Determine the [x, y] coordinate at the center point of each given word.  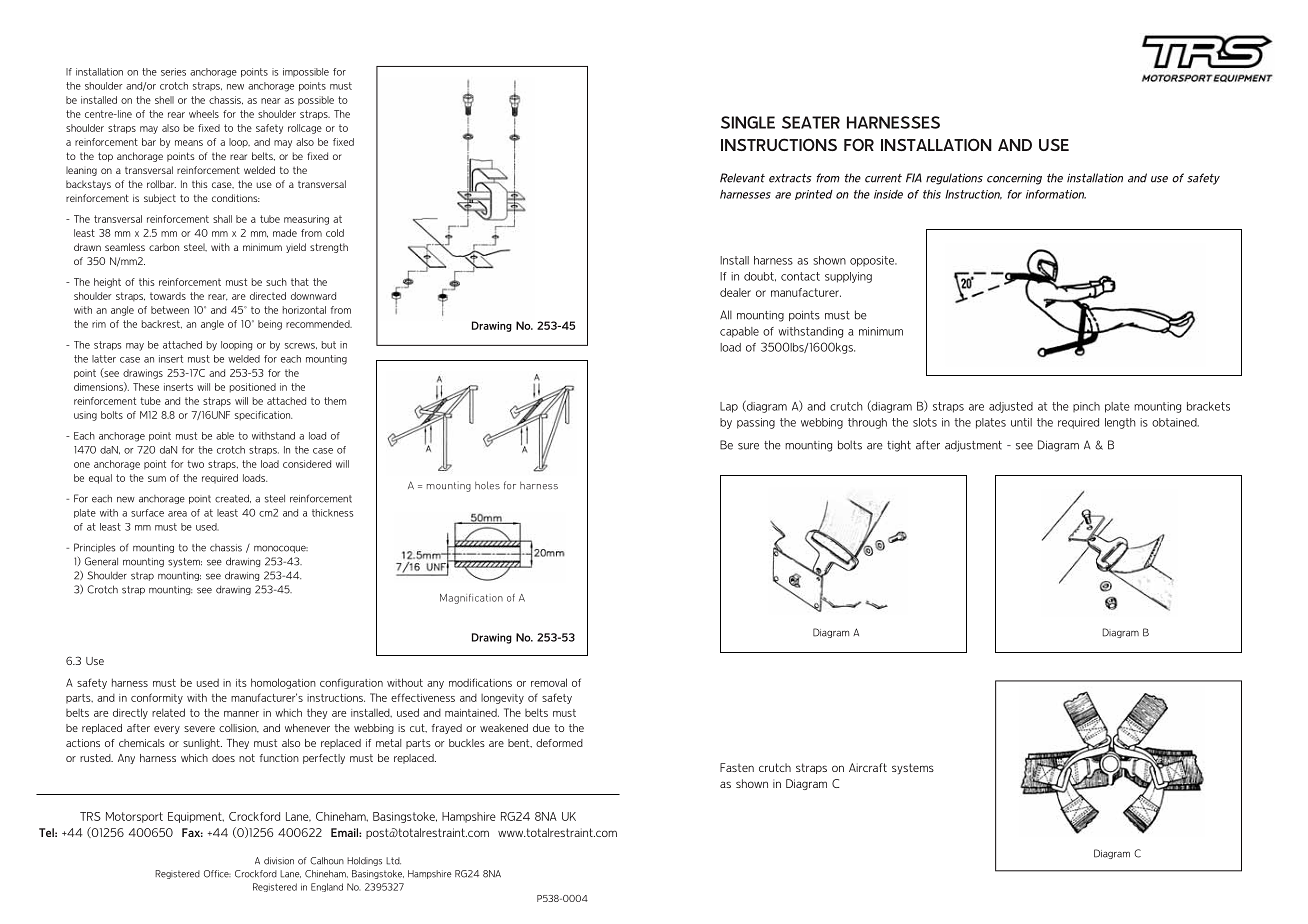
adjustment [973, 446]
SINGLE [748, 122]
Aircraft [868, 767]
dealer [735, 292]
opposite [873, 261]
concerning [1014, 179]
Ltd [393, 861]
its [241, 683]
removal [549, 682]
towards [168, 296]
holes [487, 485]
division [279, 861]
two [195, 464]
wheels [204, 114]
